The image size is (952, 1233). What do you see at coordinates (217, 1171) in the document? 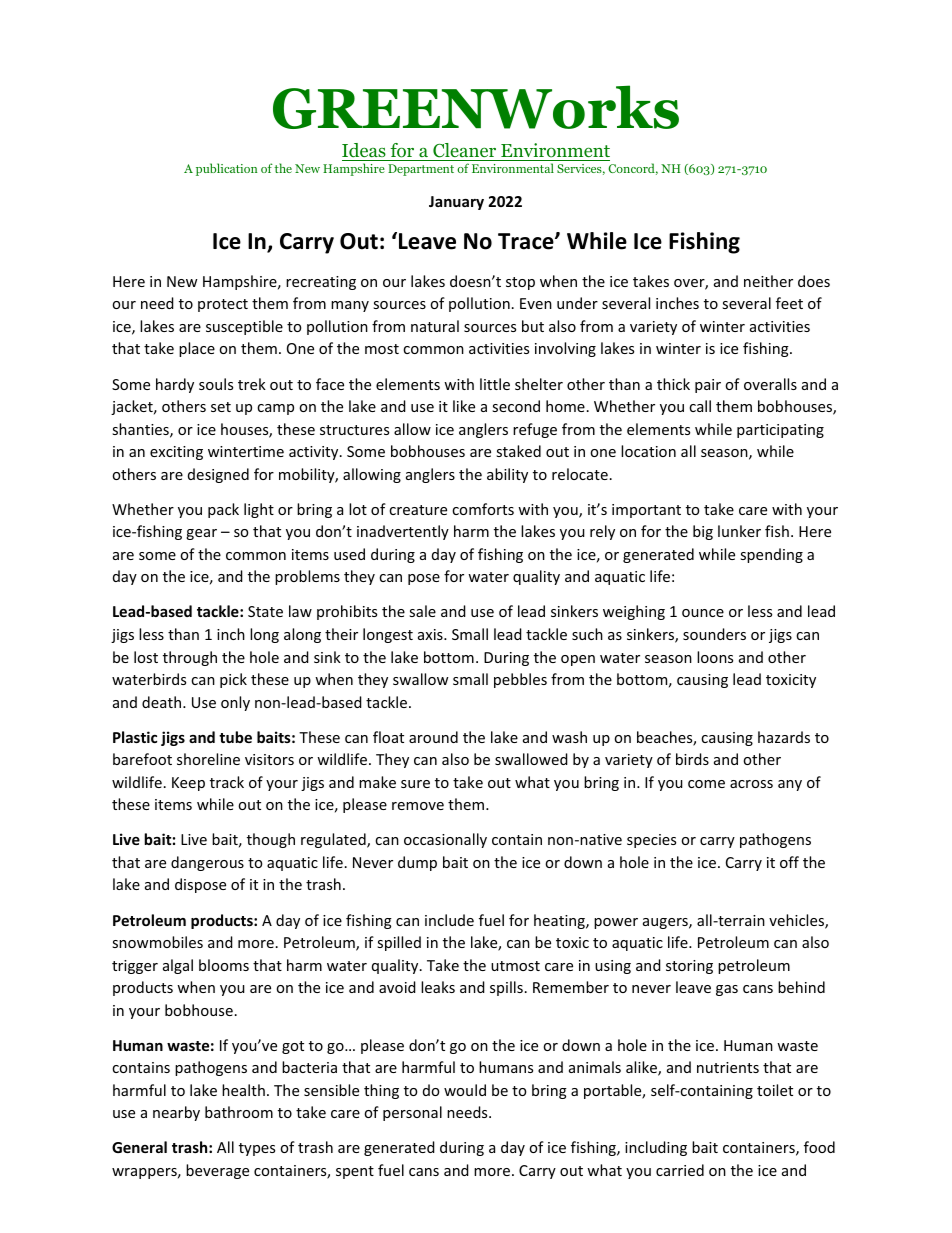
I see `beverage` at bounding box center [217, 1171].
